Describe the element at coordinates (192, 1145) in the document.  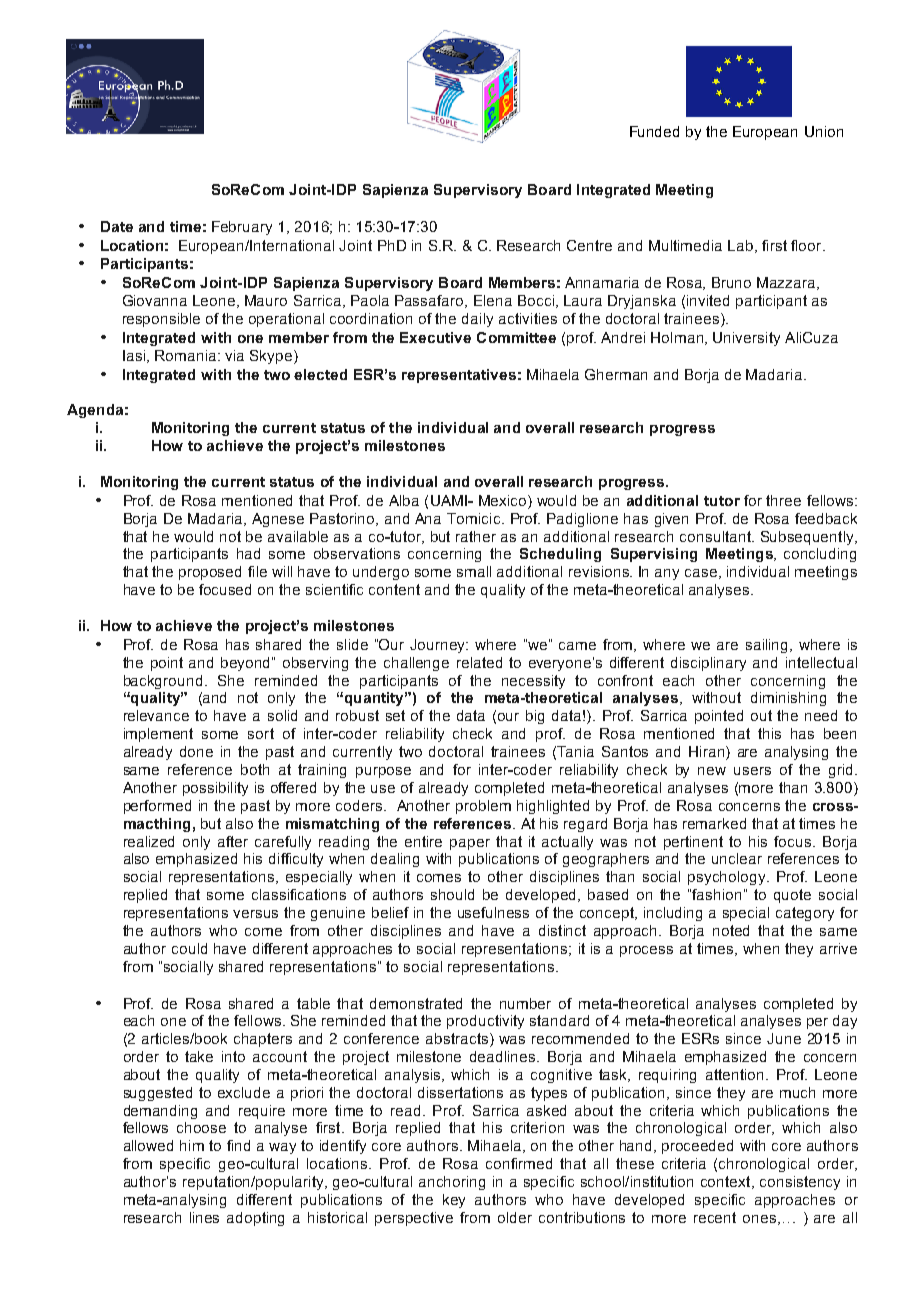
I see `him` at that location.
